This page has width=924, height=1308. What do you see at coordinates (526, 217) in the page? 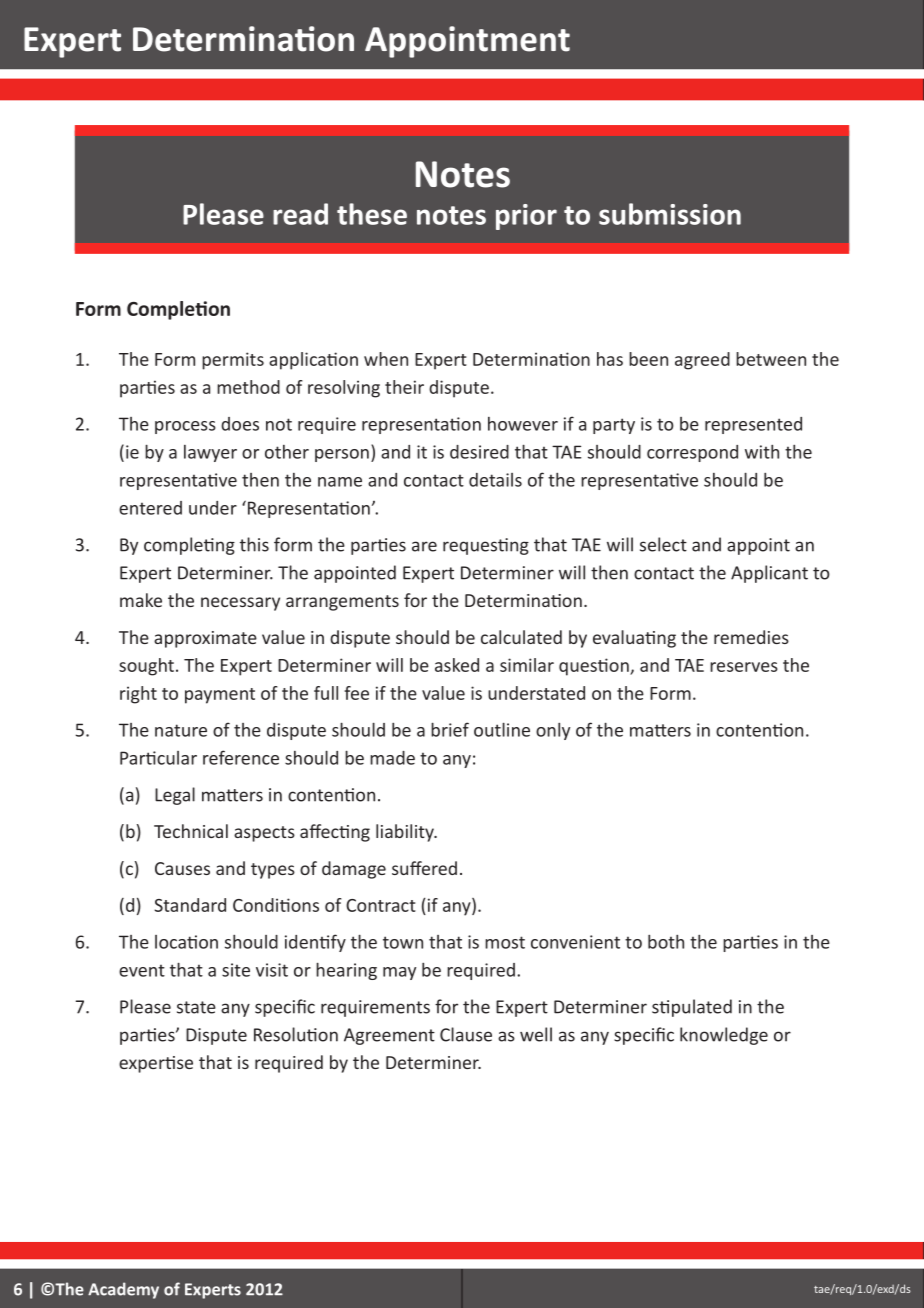
I see `prior` at bounding box center [526, 217].
